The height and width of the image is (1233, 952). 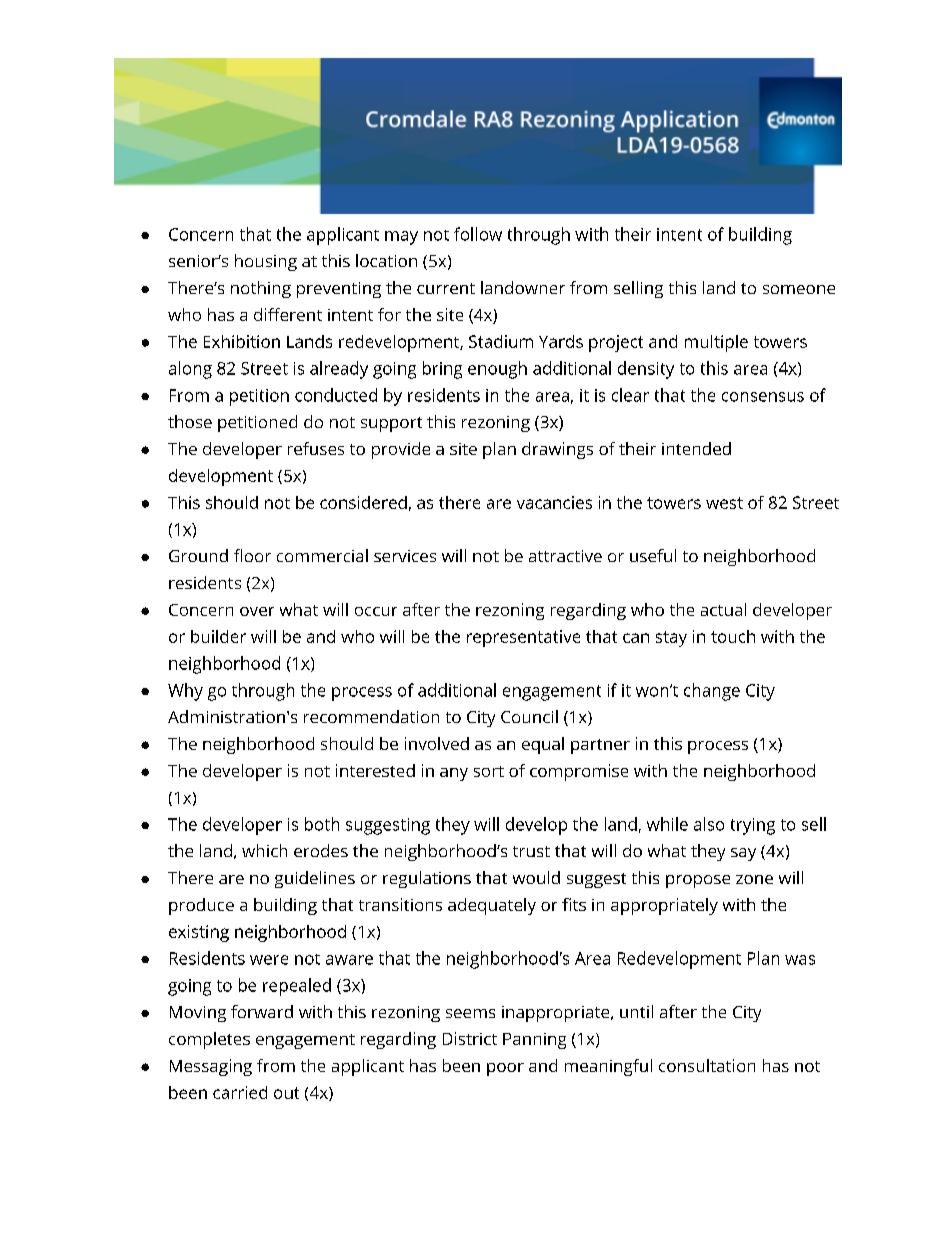 What do you see at coordinates (478, 234) in the image?
I see `follow` at bounding box center [478, 234].
